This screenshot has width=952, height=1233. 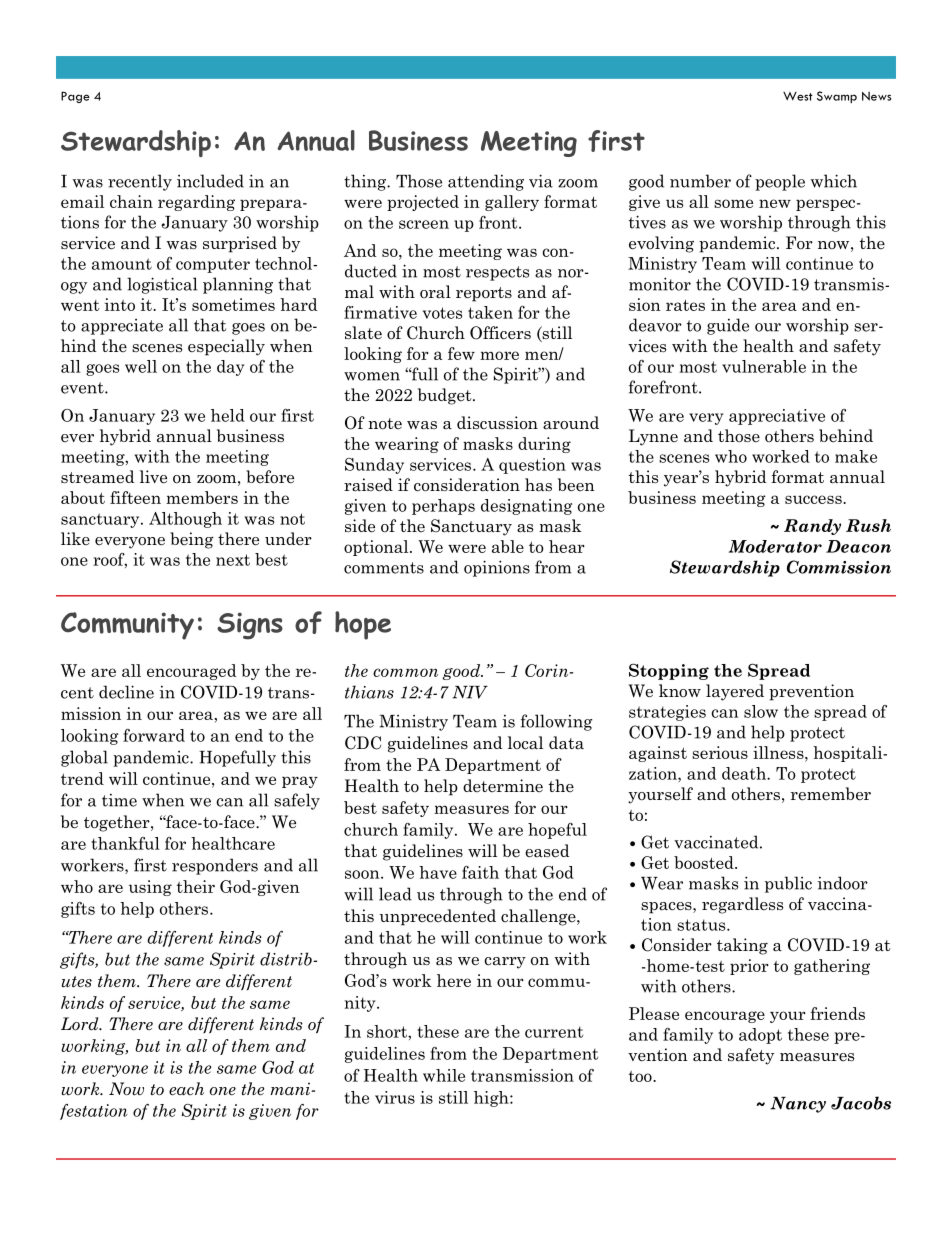 What do you see at coordinates (210, 181) in the screenshot?
I see `included` at bounding box center [210, 181].
